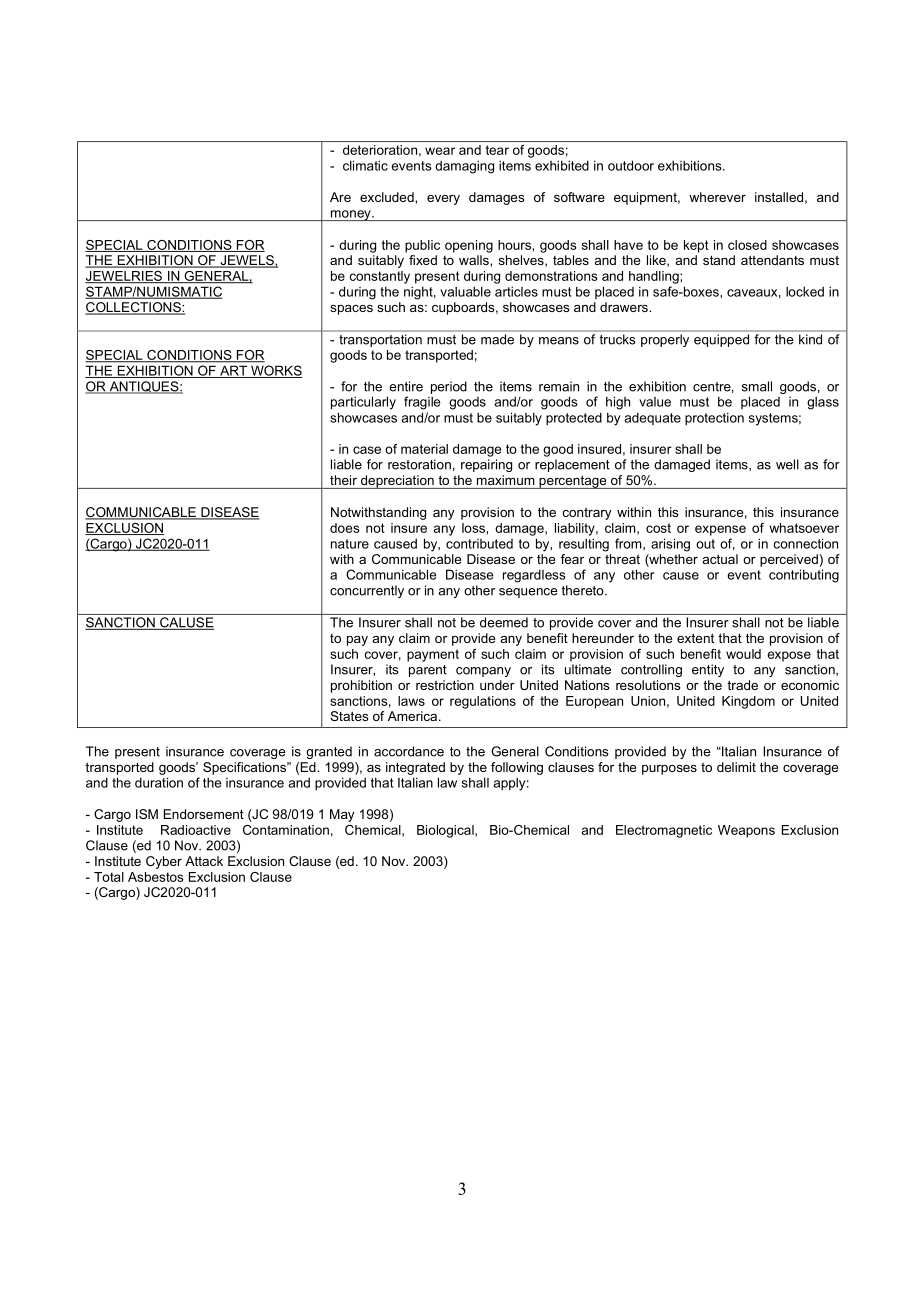 This document has height=1308, width=924. Describe the element at coordinates (276, 371) in the document. I see `WORKS` at that location.
